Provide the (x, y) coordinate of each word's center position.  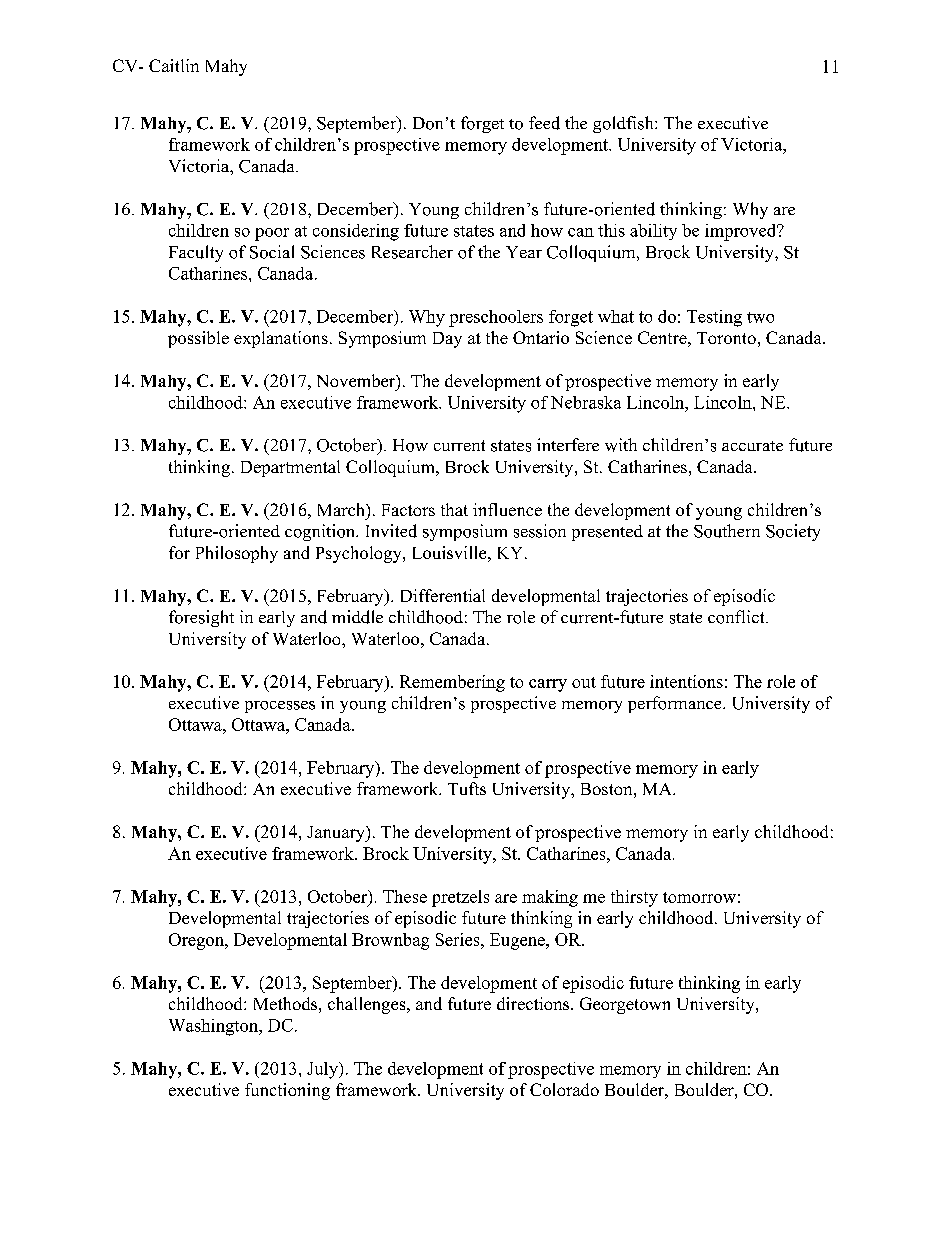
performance (676, 704)
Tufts (467, 788)
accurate (752, 446)
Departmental (290, 468)
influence (507, 509)
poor (272, 234)
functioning (287, 1091)
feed (544, 123)
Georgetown (625, 1005)
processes (280, 707)
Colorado (564, 1089)
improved (742, 232)
